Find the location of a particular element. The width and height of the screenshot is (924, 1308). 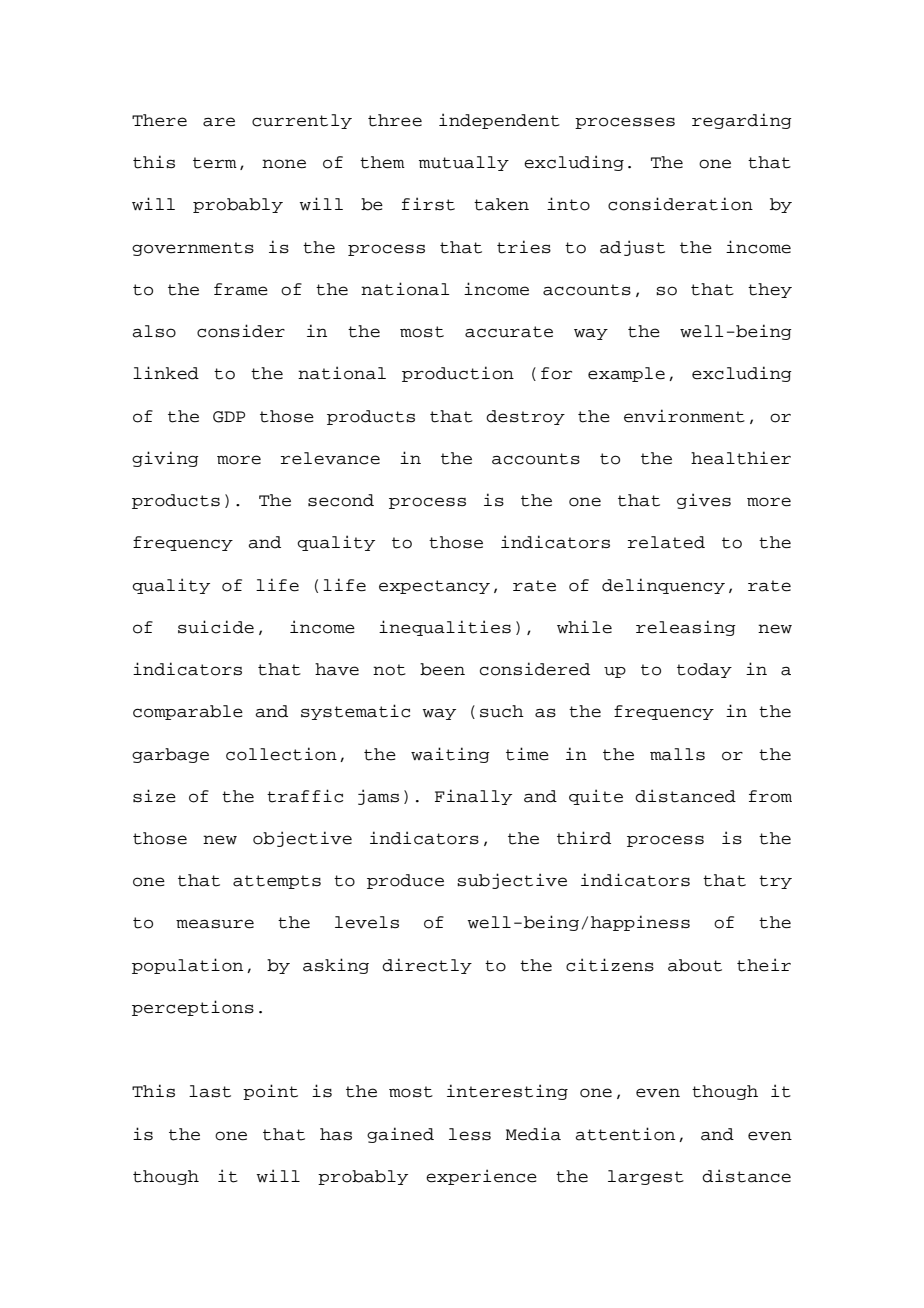

term is located at coordinates (215, 163).
